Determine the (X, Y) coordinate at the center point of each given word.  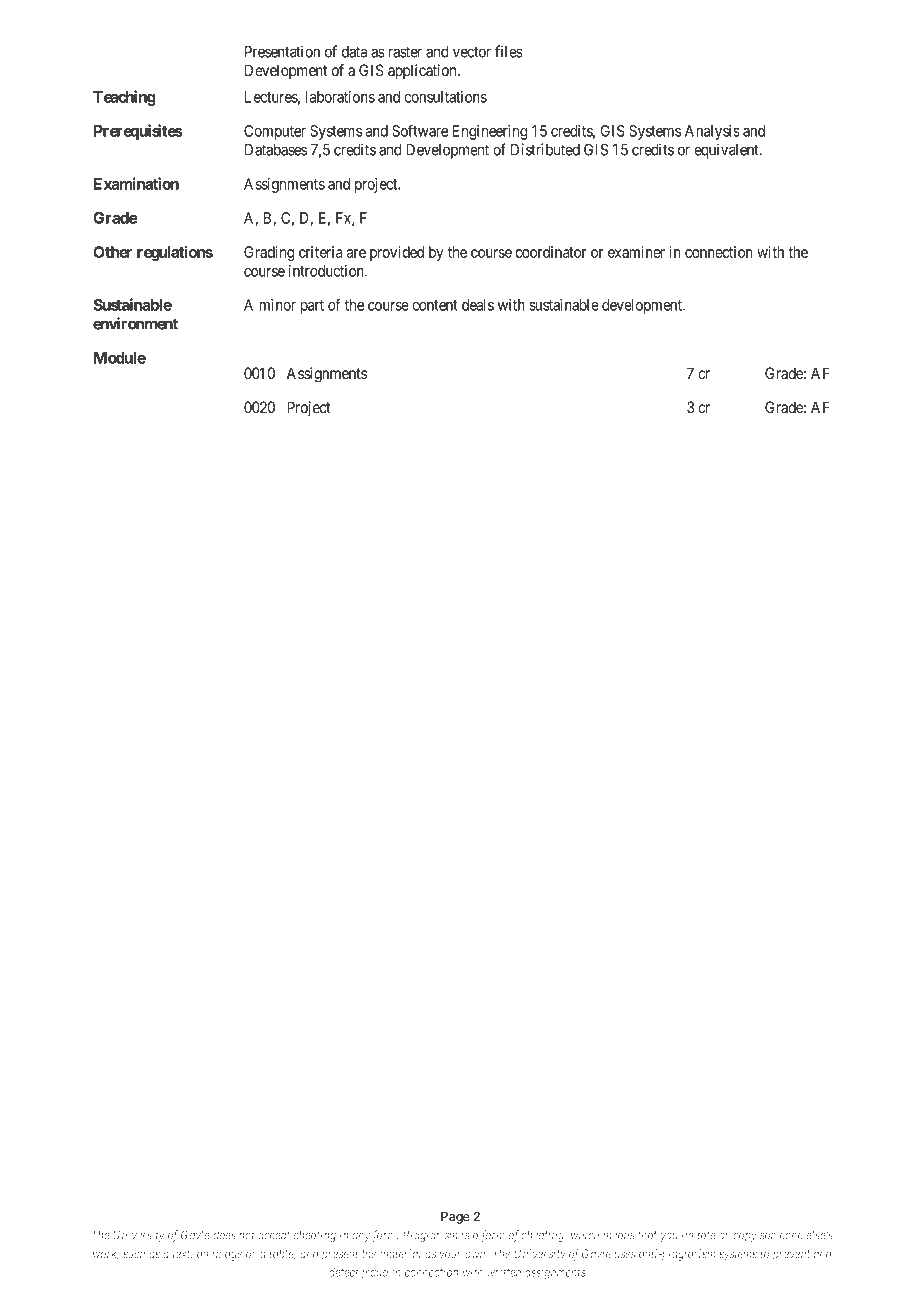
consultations (445, 97)
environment (135, 323)
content (435, 305)
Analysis (712, 132)
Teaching (124, 98)
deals (478, 305)
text (182, 1255)
